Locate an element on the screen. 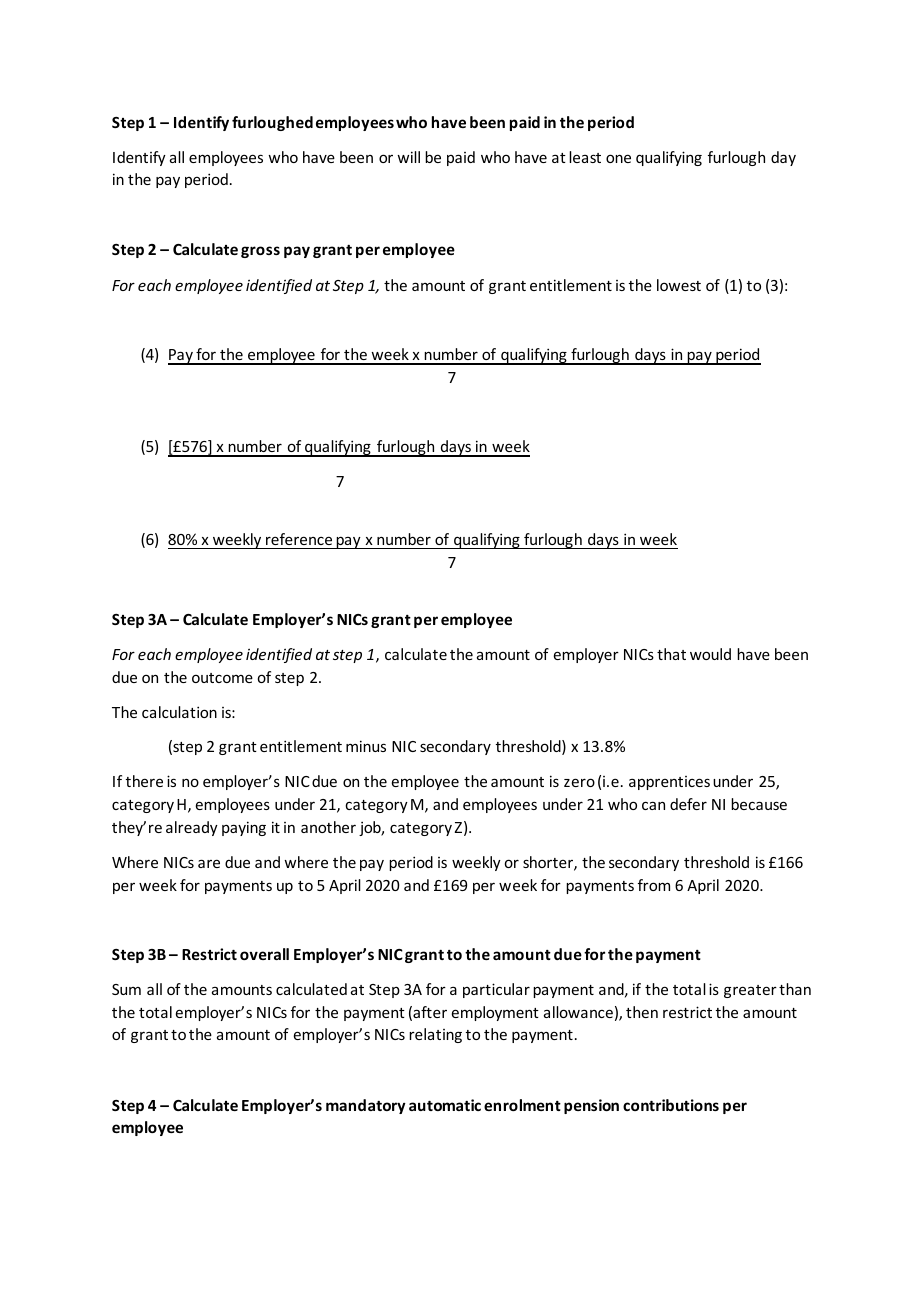  one is located at coordinates (618, 158).
